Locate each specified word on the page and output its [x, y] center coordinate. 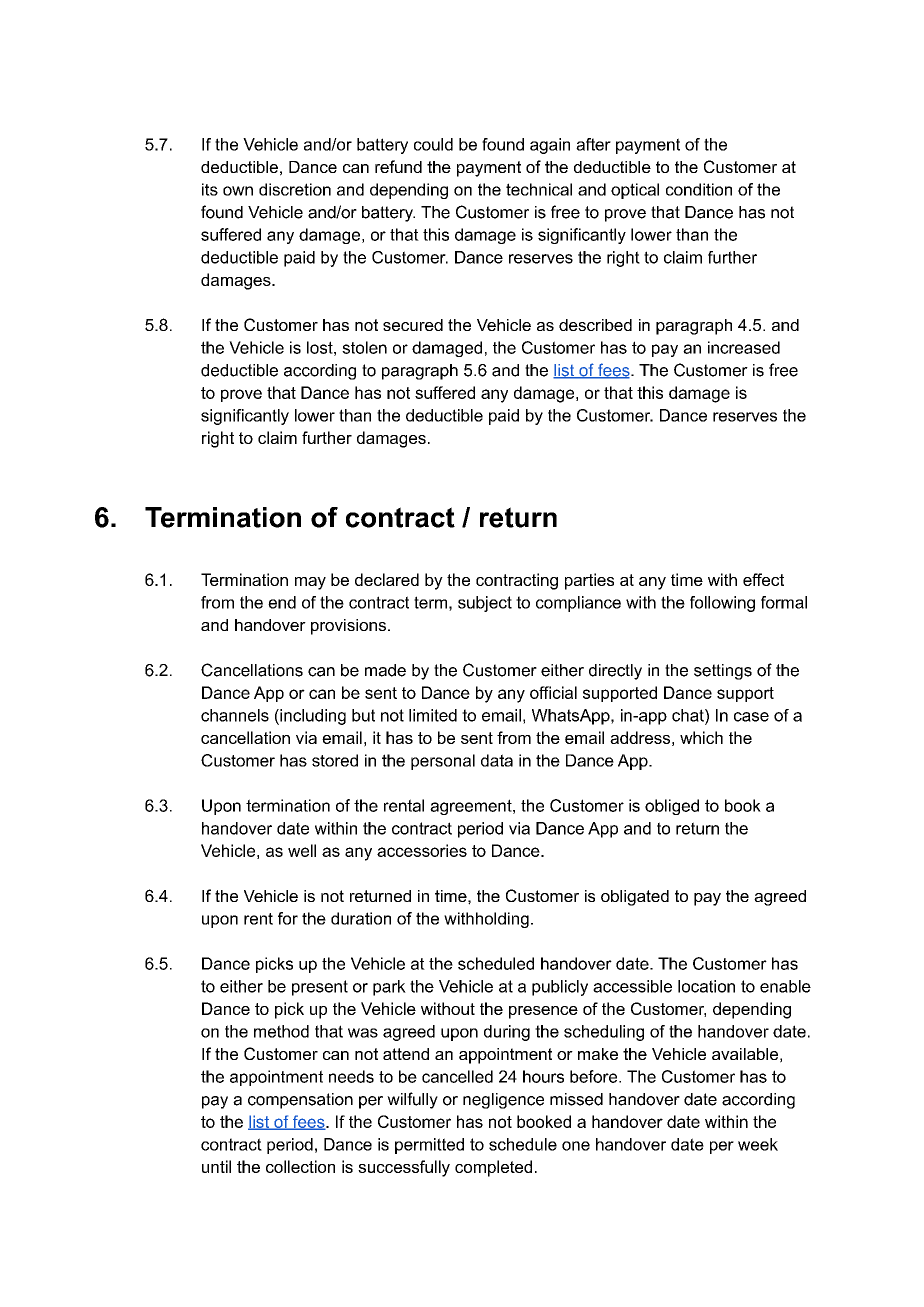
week [758, 1144]
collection [300, 1166]
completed [493, 1168]
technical [539, 189]
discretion [295, 189]
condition [699, 189]
